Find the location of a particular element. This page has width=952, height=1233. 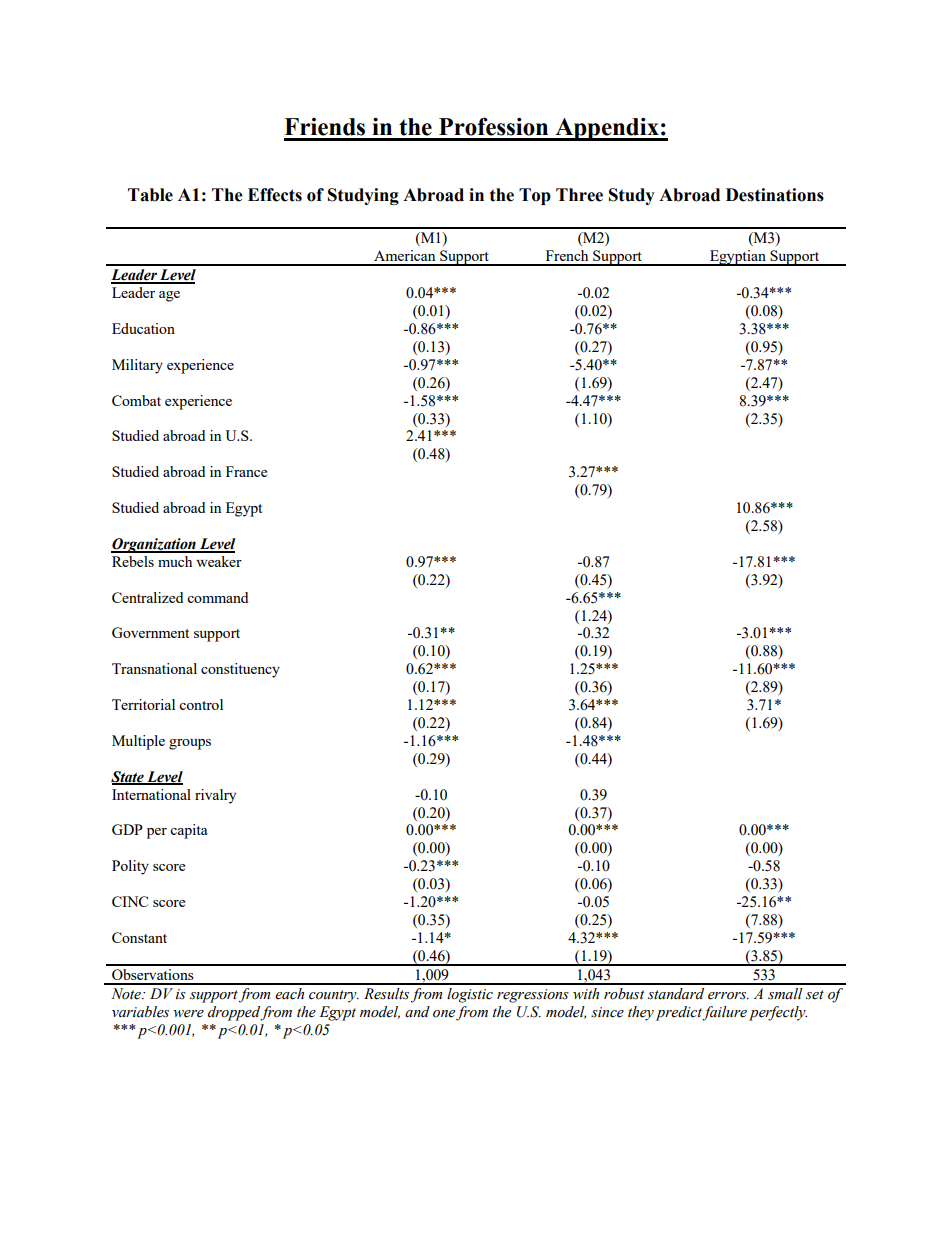

control is located at coordinates (201, 704).
